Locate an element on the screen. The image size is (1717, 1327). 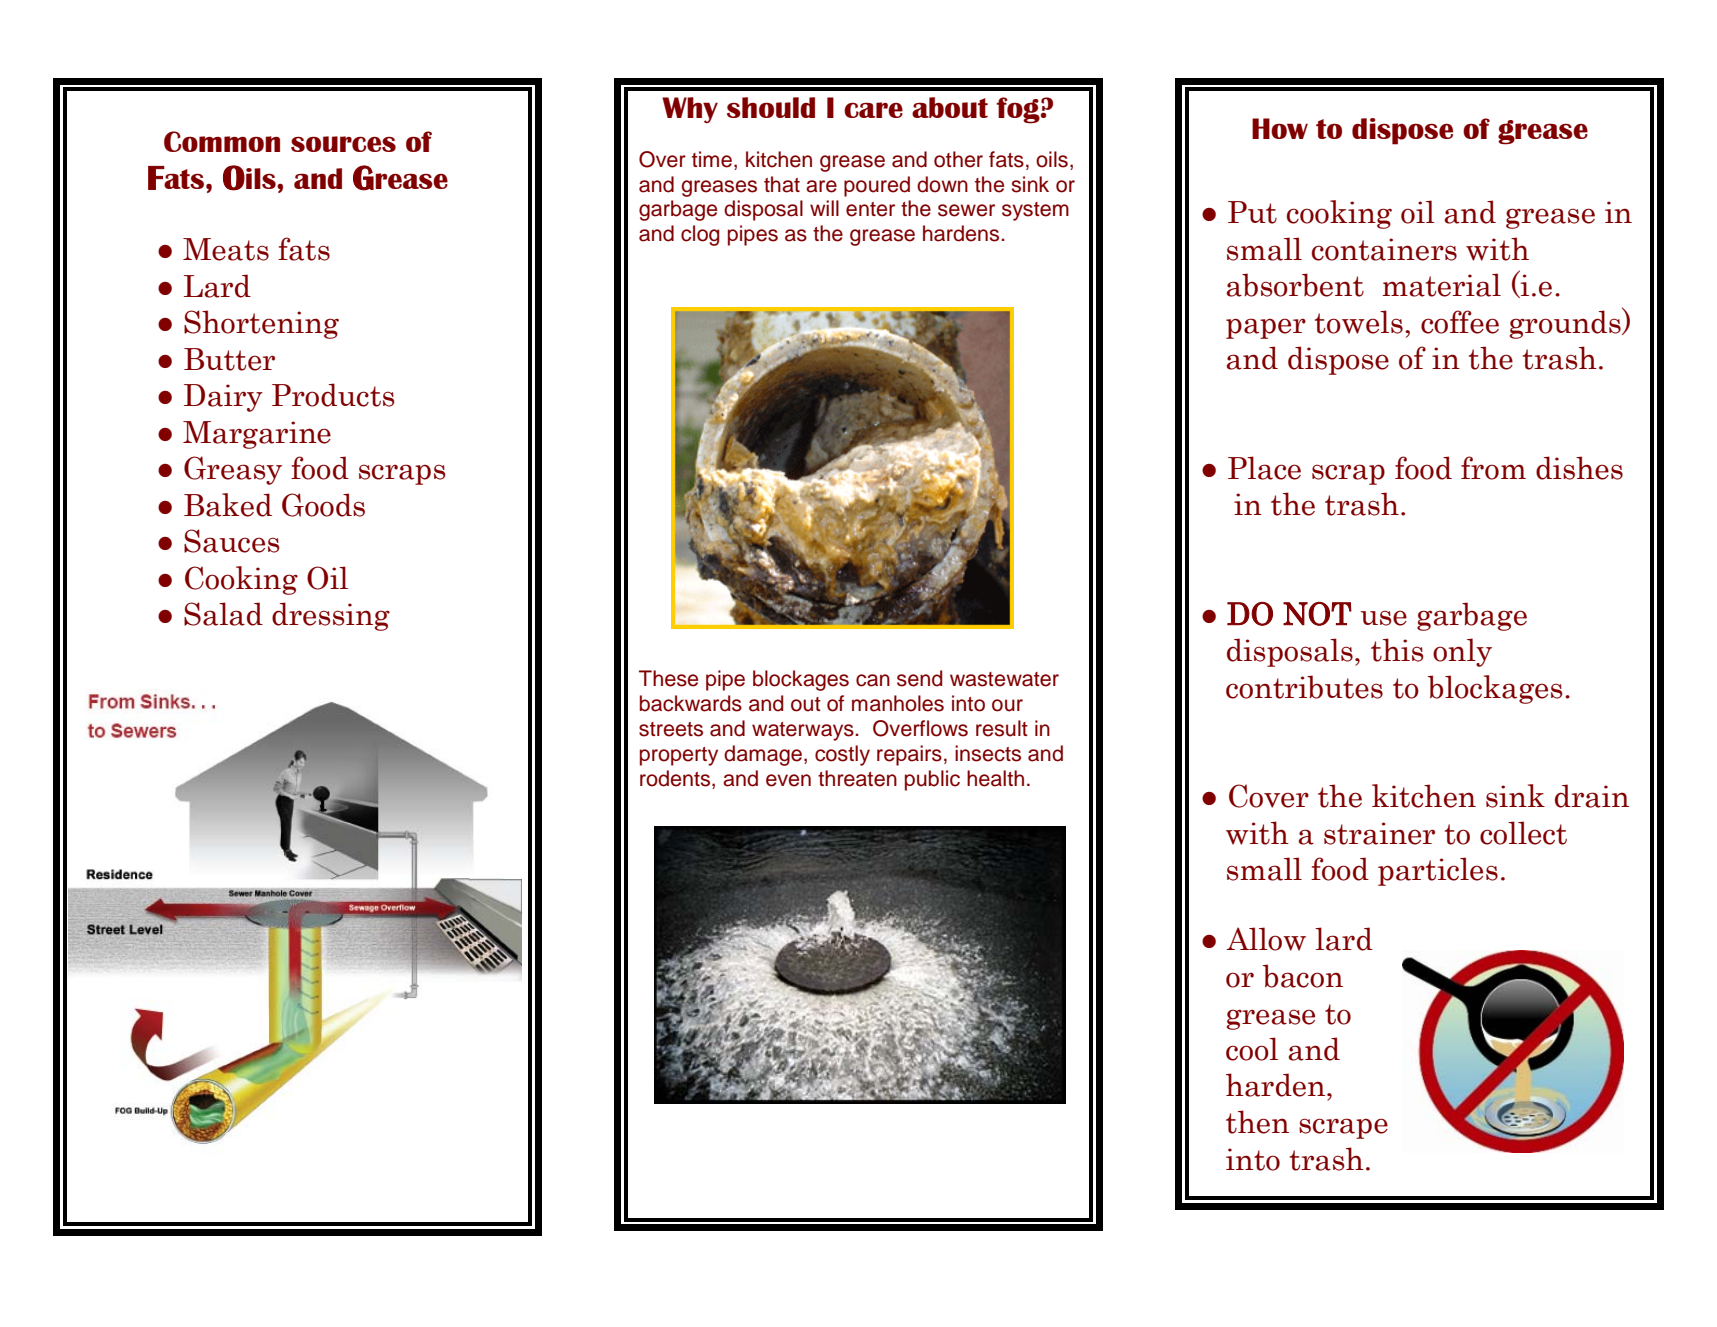
bacon is located at coordinates (1303, 976).
